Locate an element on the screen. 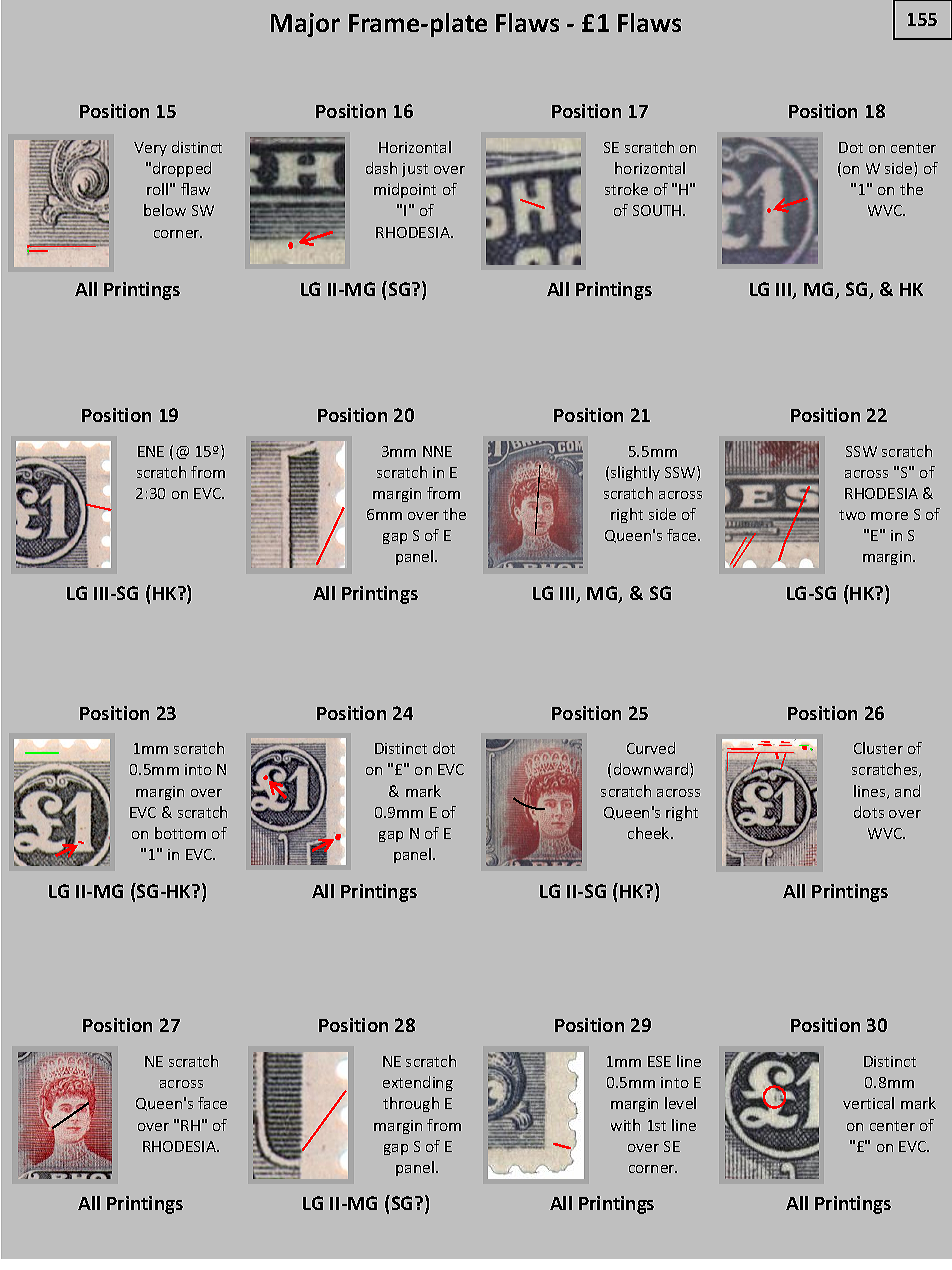 This screenshot has height=1270, width=952. just is located at coordinates (415, 170).
